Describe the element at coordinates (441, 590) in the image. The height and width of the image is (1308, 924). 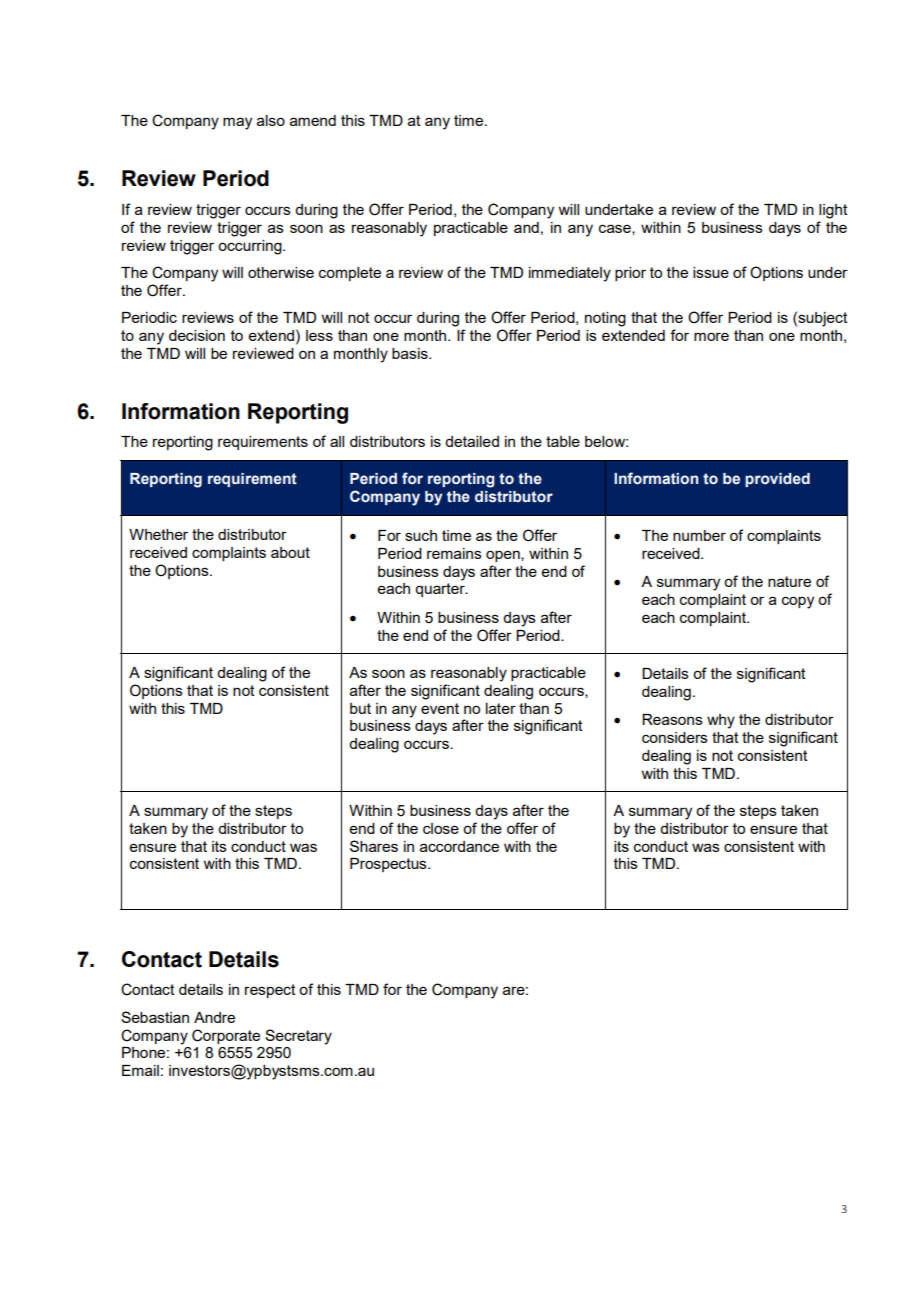
I see `quarter` at that location.
